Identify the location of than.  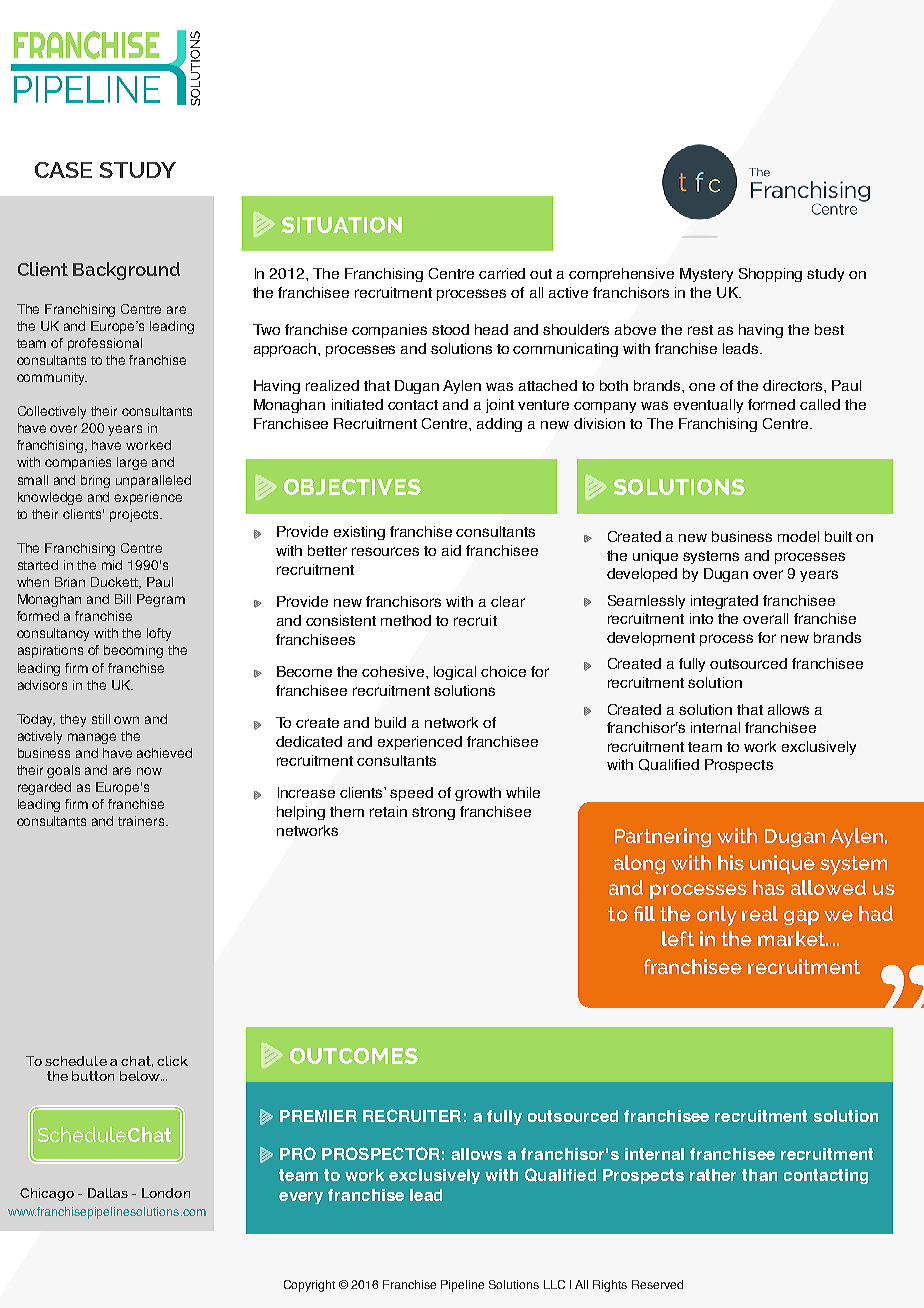
(759, 1175).
